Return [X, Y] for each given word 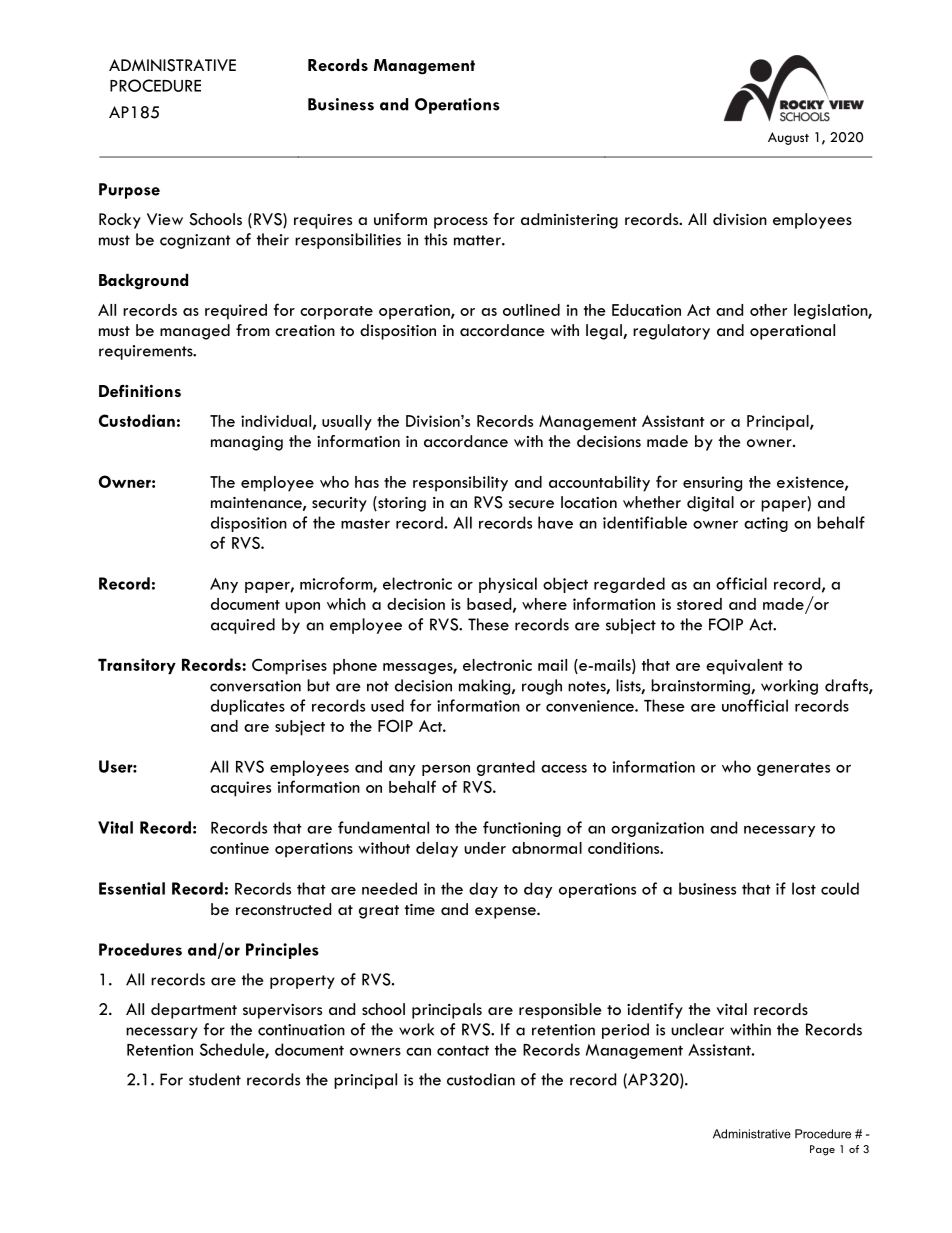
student [215, 1079]
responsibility [460, 484]
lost [804, 888]
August [788, 138]
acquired [243, 626]
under [485, 848]
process [461, 223]
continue [239, 848]
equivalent [744, 667]
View [165, 219]
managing [247, 443]
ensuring [712, 484]
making [486, 687]
